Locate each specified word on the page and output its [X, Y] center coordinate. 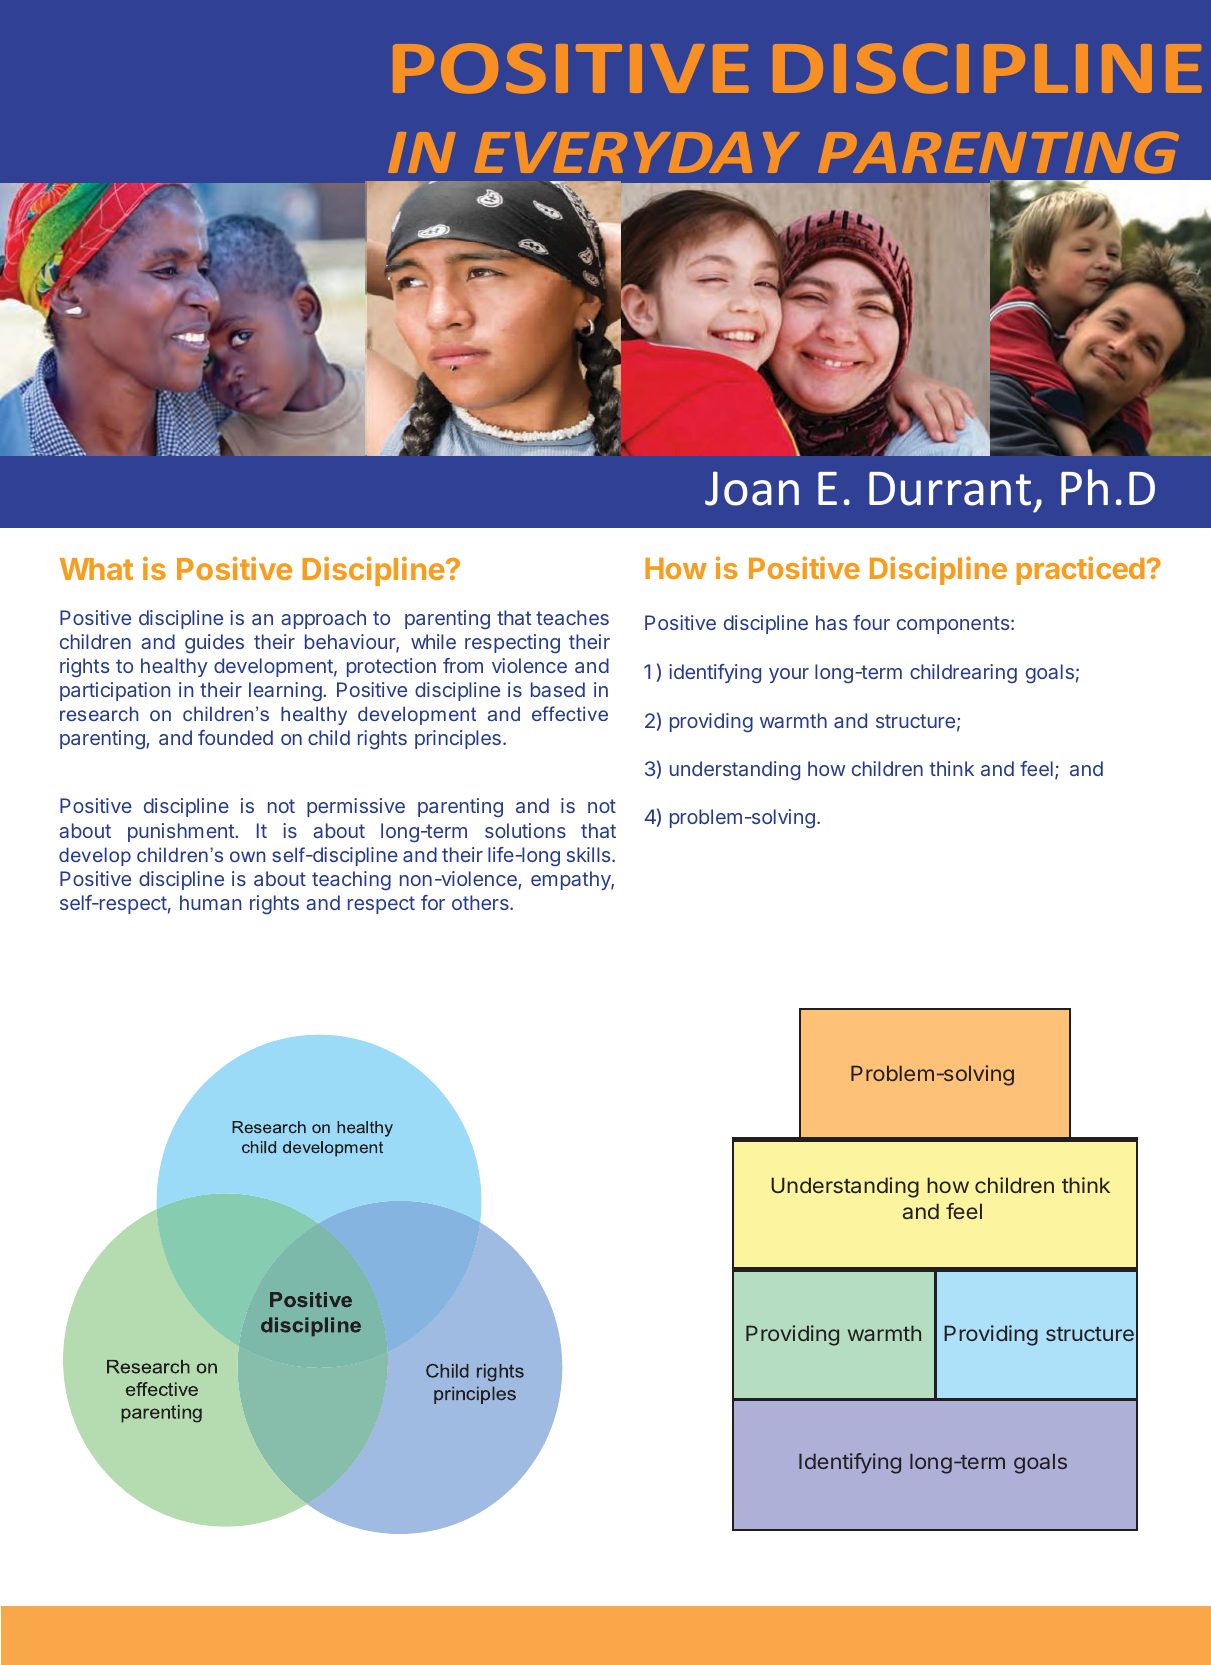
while [433, 641]
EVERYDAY [637, 152]
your [789, 675]
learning [286, 691]
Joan [752, 488]
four [871, 622]
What [96, 569]
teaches [572, 617]
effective [570, 713]
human [210, 902]
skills [590, 854]
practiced [1081, 570]
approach [323, 619]
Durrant [950, 489]
